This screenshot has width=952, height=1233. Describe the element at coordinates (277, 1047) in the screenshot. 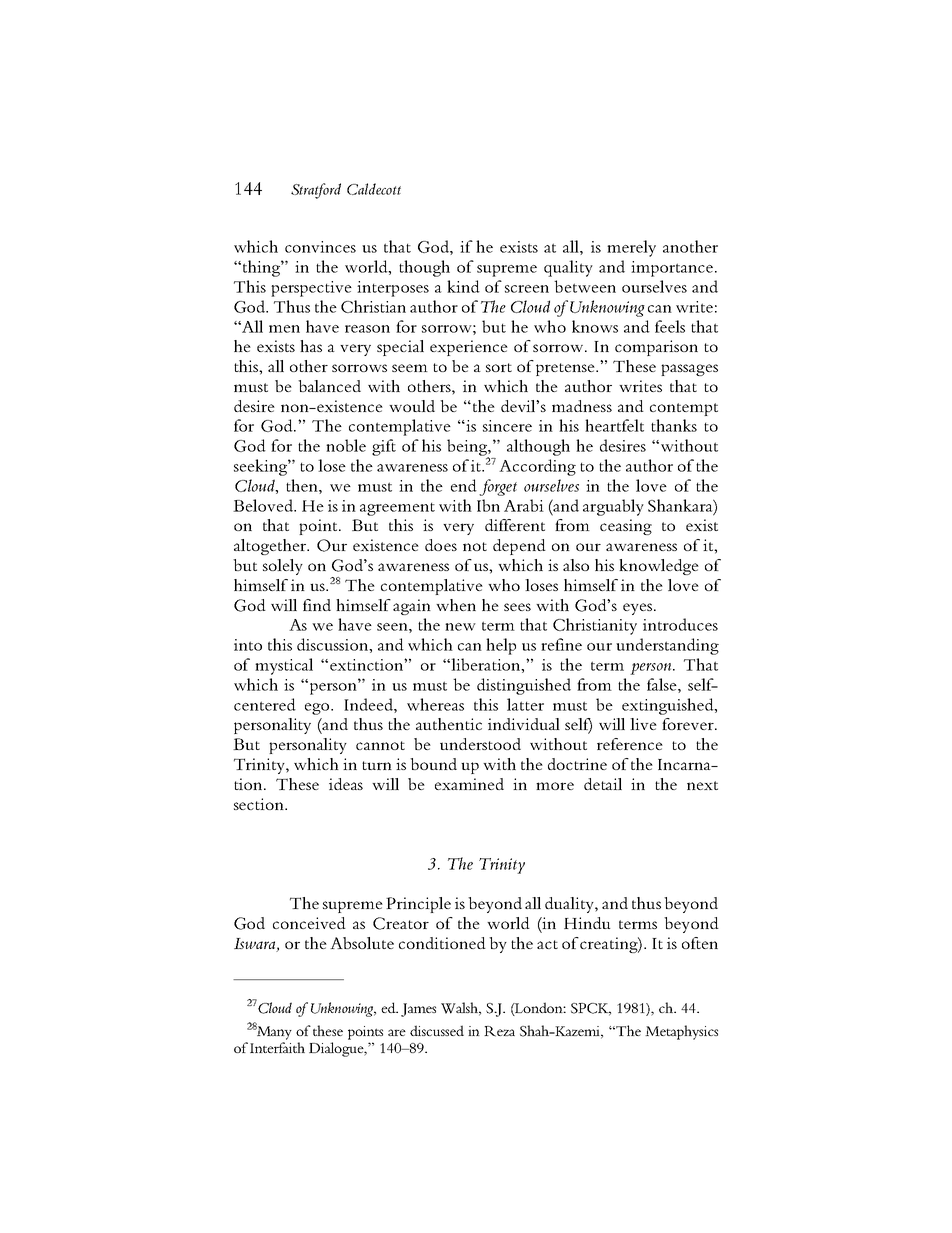

I see `Interfaith` at that location.
